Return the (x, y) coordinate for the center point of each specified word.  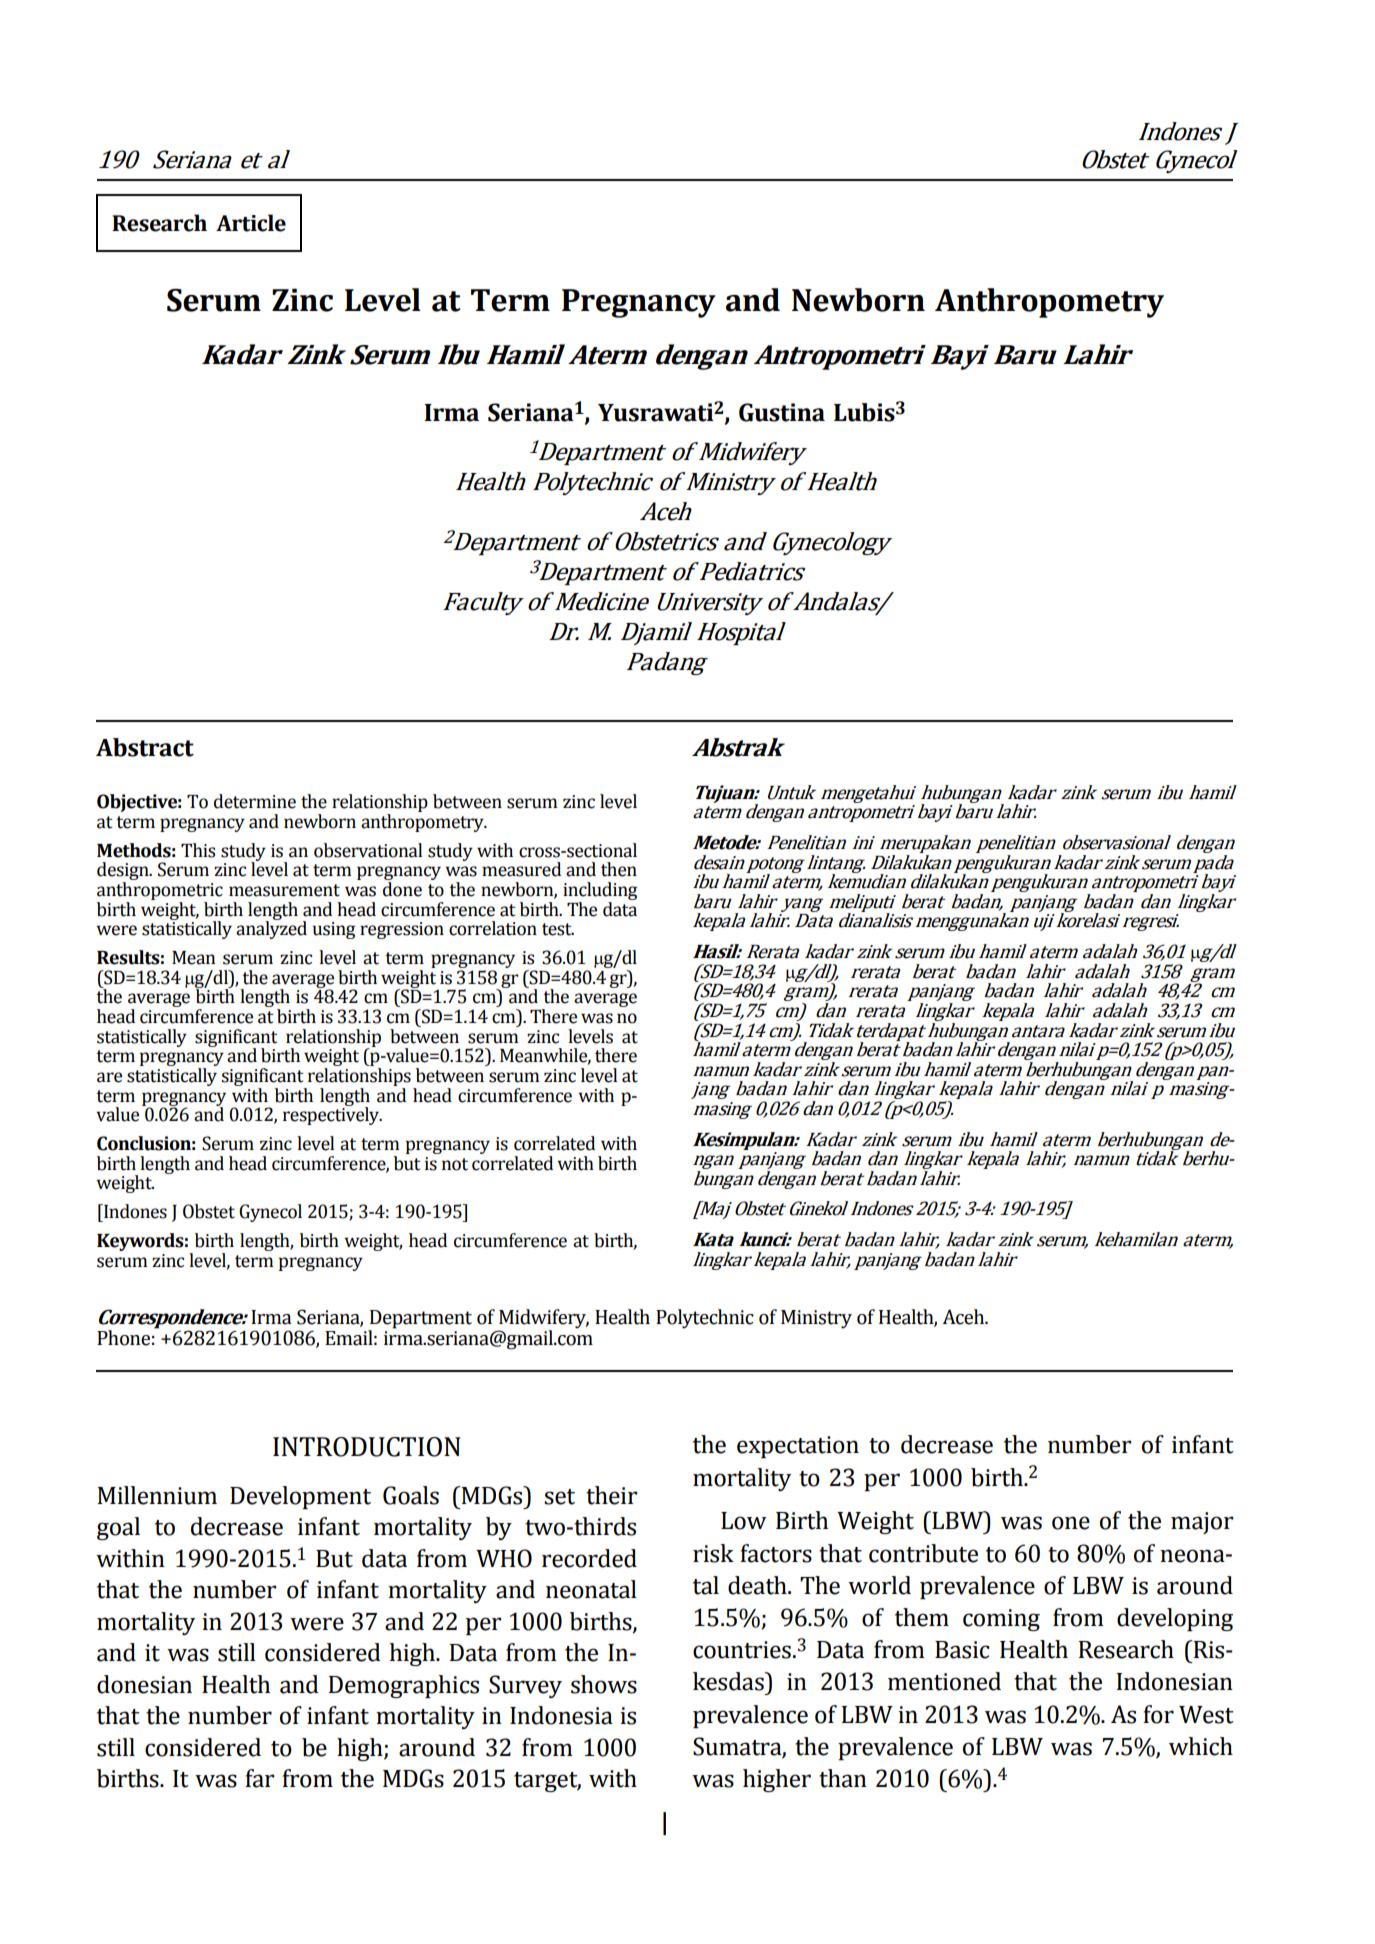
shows (604, 1684)
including (600, 892)
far (259, 1778)
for (1158, 1714)
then (619, 869)
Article (251, 223)
